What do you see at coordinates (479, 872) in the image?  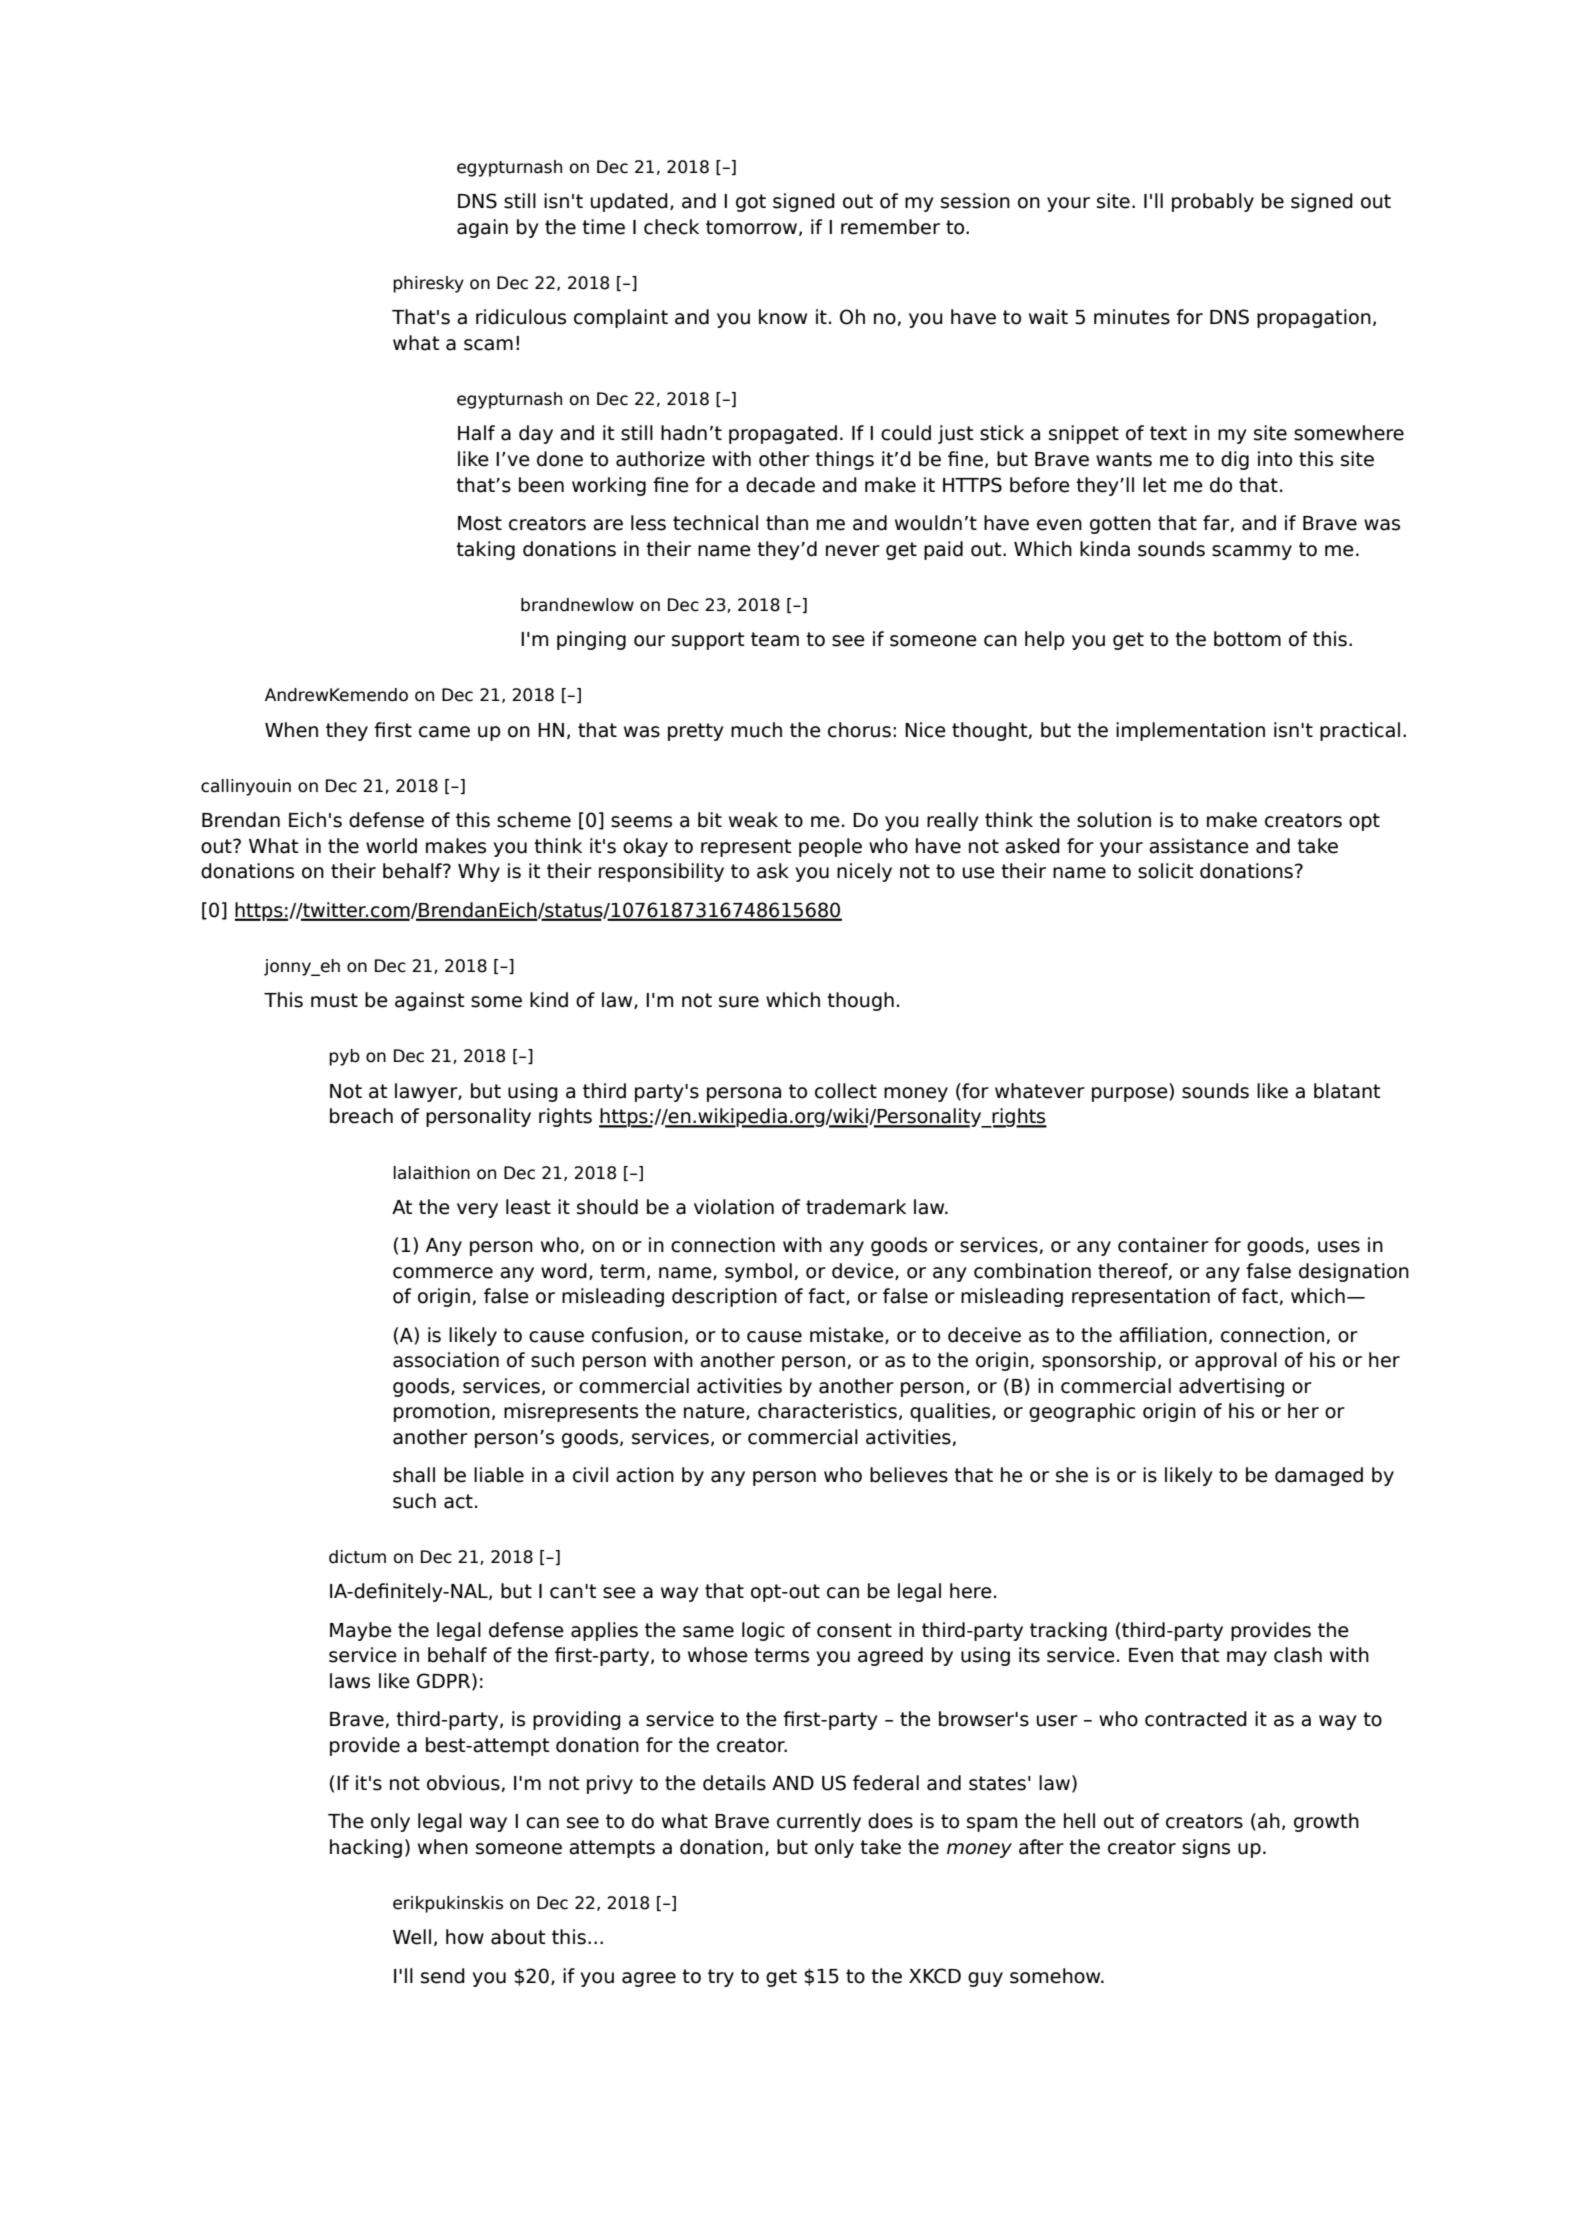 I see `Why` at bounding box center [479, 872].
